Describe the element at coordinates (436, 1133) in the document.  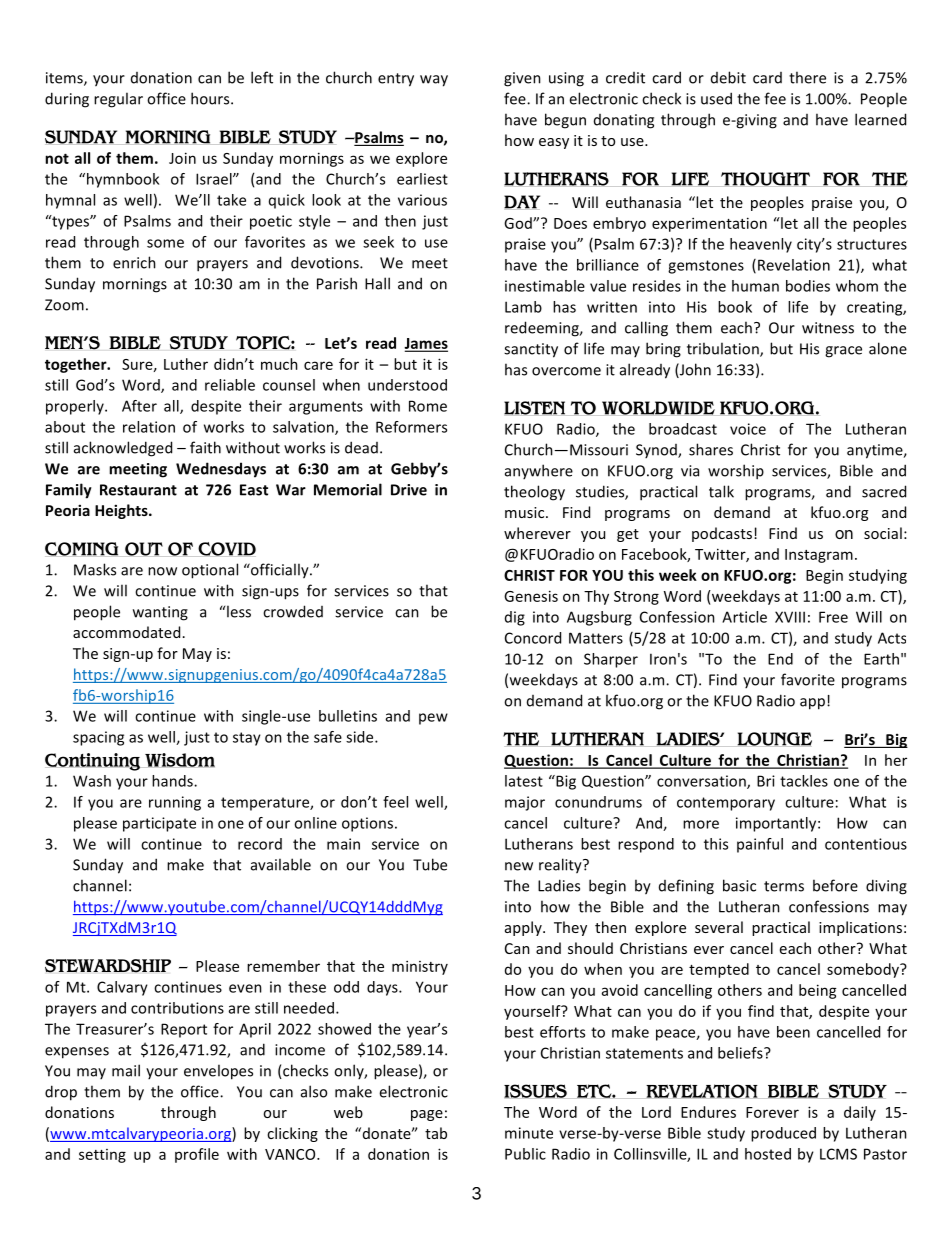
I see `tab` at that location.
